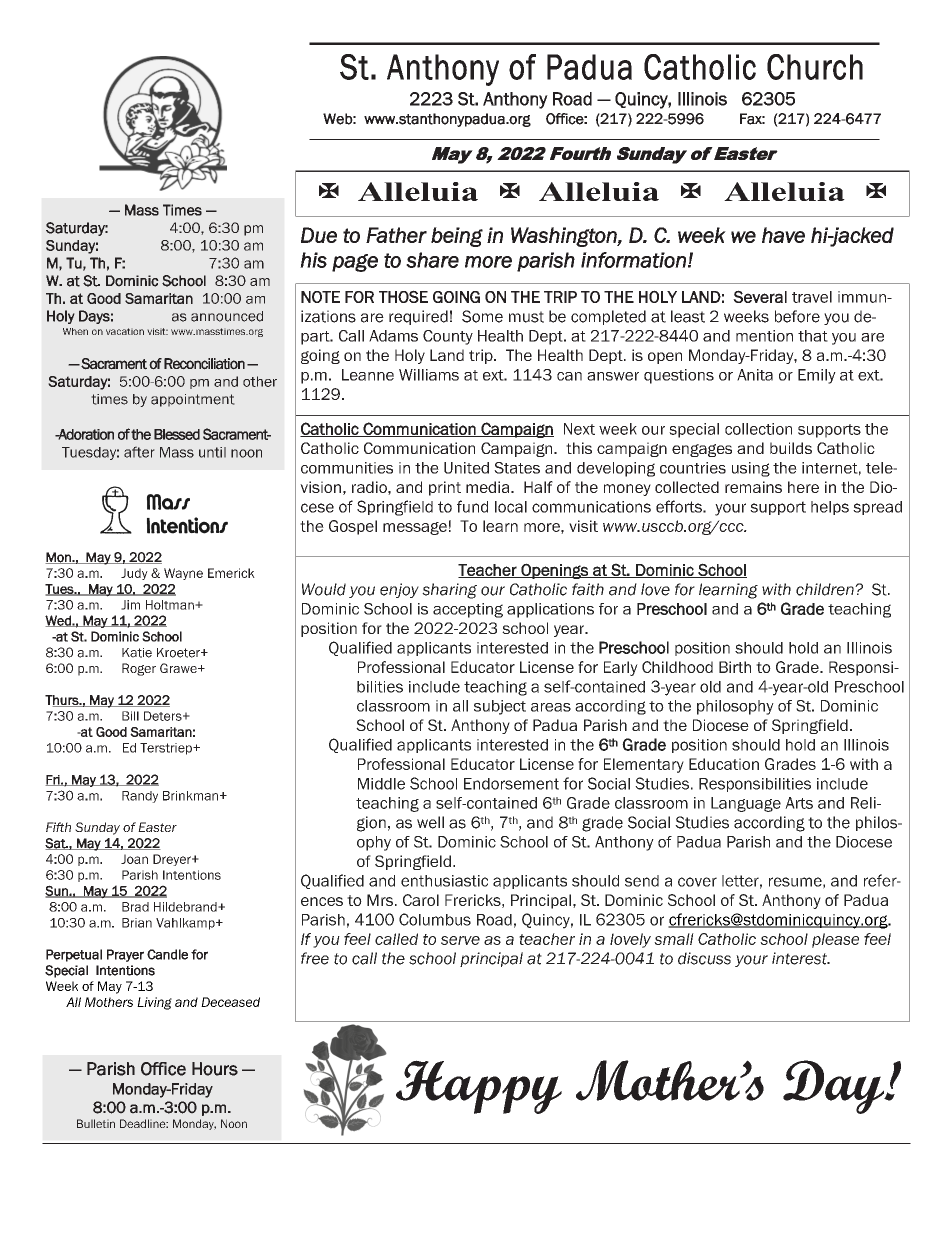 The image size is (952, 1233). Describe the element at coordinates (500, 707) in the screenshot. I see `subject` at that location.
